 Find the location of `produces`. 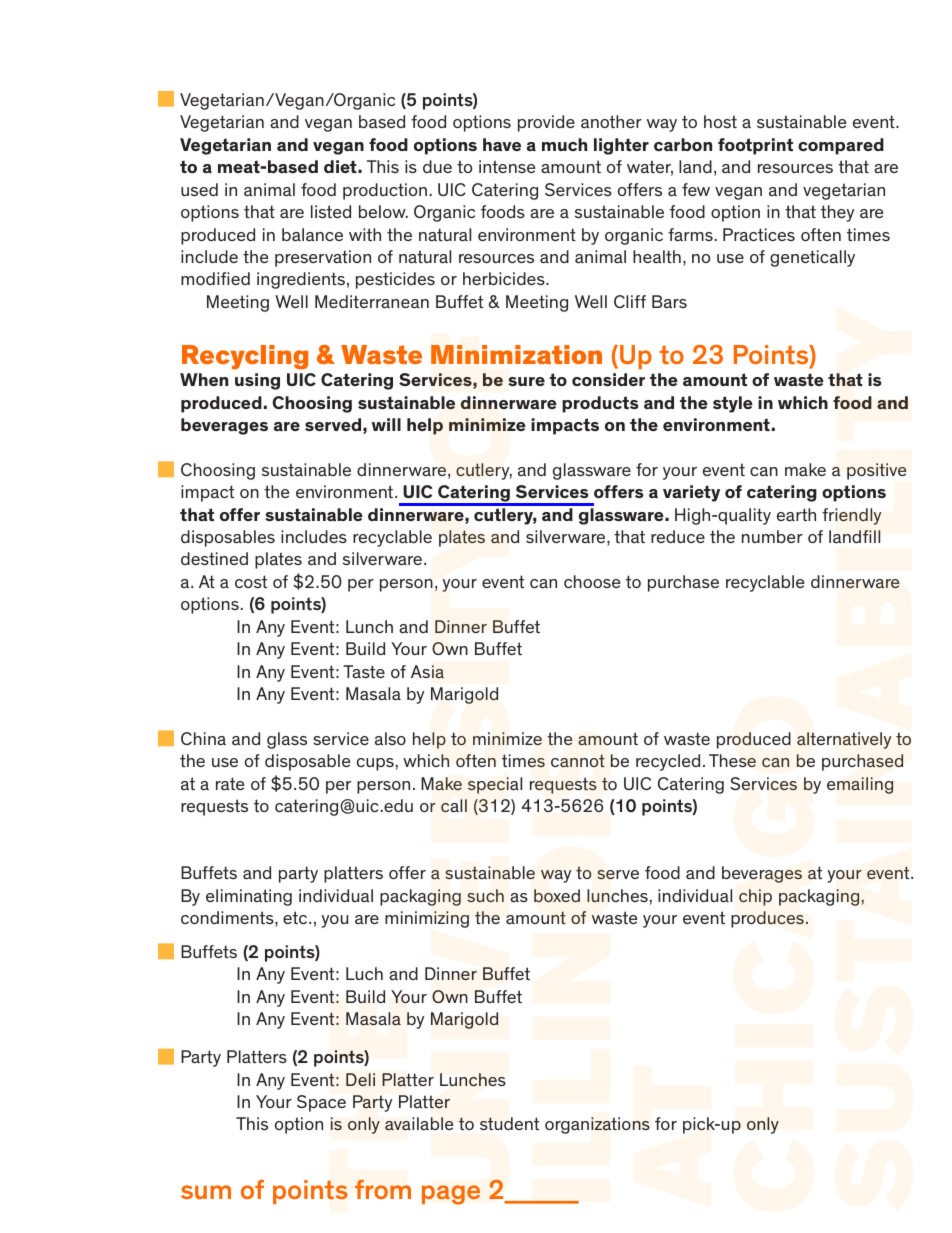

produces is located at coordinates (767, 919).
